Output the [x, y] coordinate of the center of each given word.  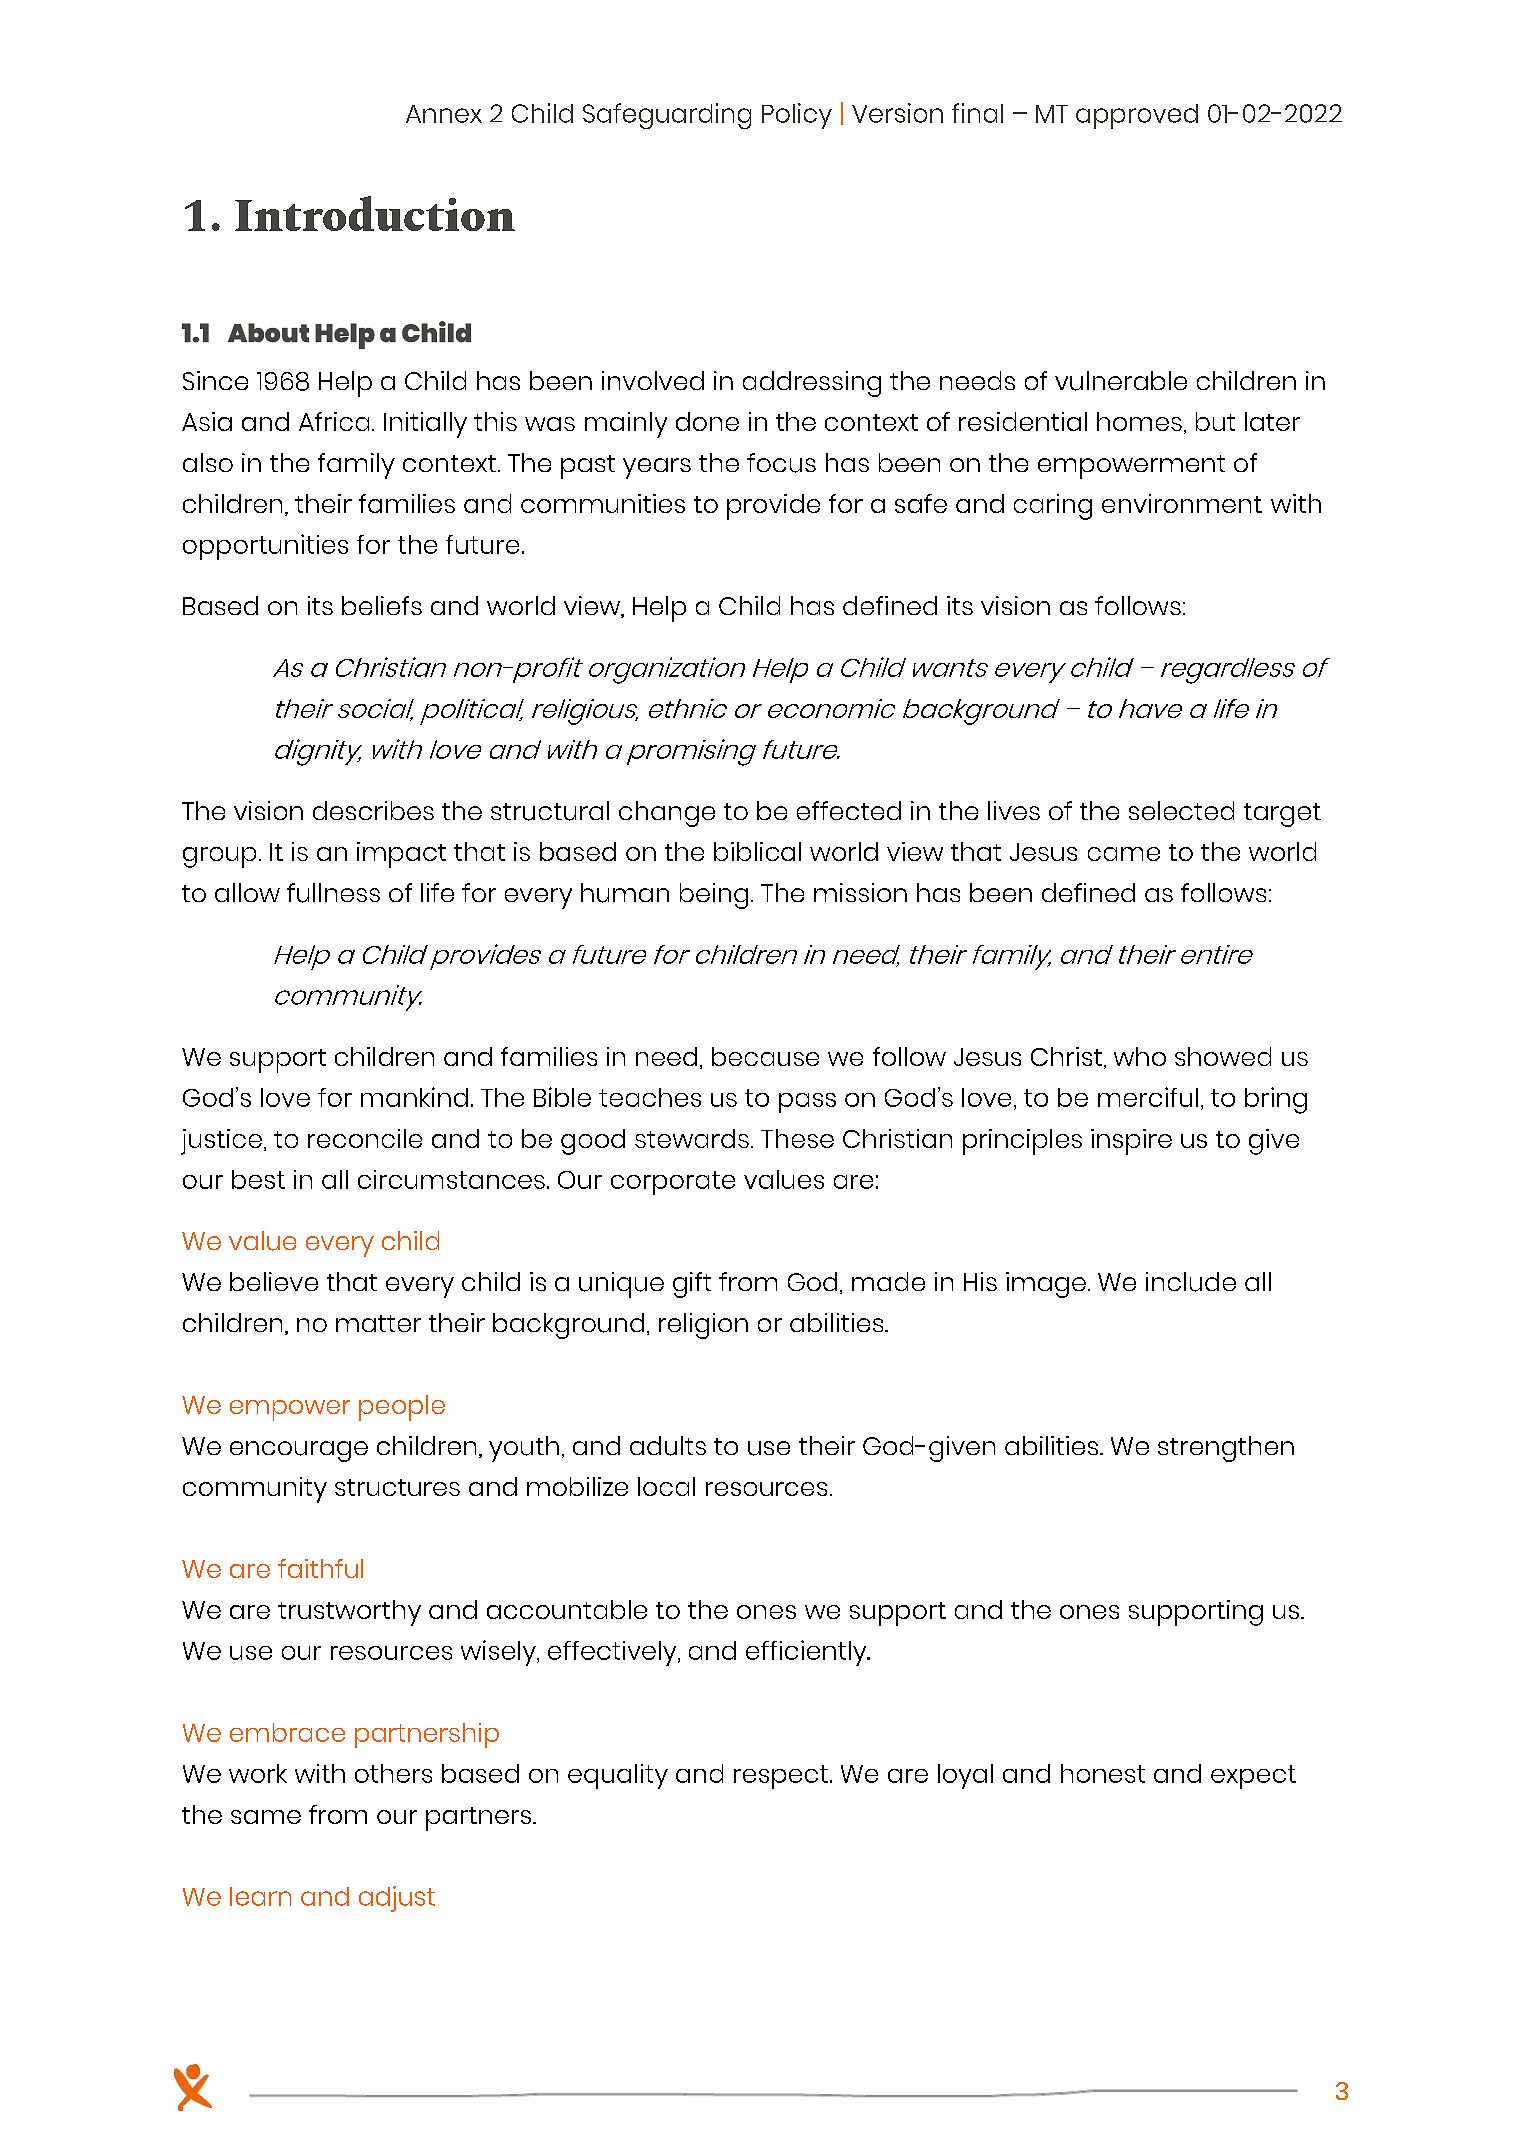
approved [1137, 116]
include [1191, 1282]
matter [378, 1323]
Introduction [375, 213]
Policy [797, 116]
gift [692, 1285]
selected [1181, 810]
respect [781, 1777]
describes [373, 810]
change [667, 814]
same [266, 1817]
